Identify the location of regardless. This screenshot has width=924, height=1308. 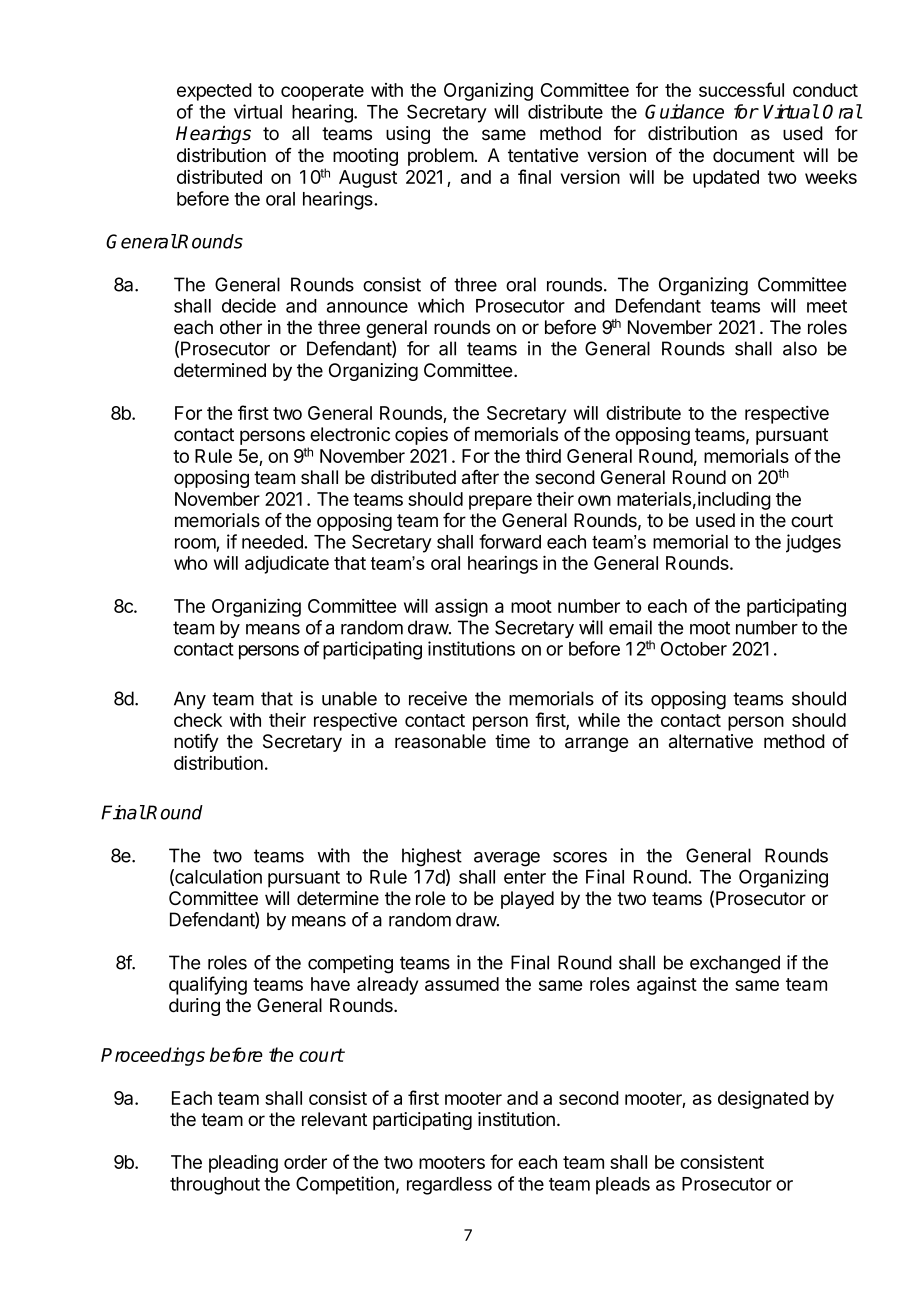
(449, 1186).
